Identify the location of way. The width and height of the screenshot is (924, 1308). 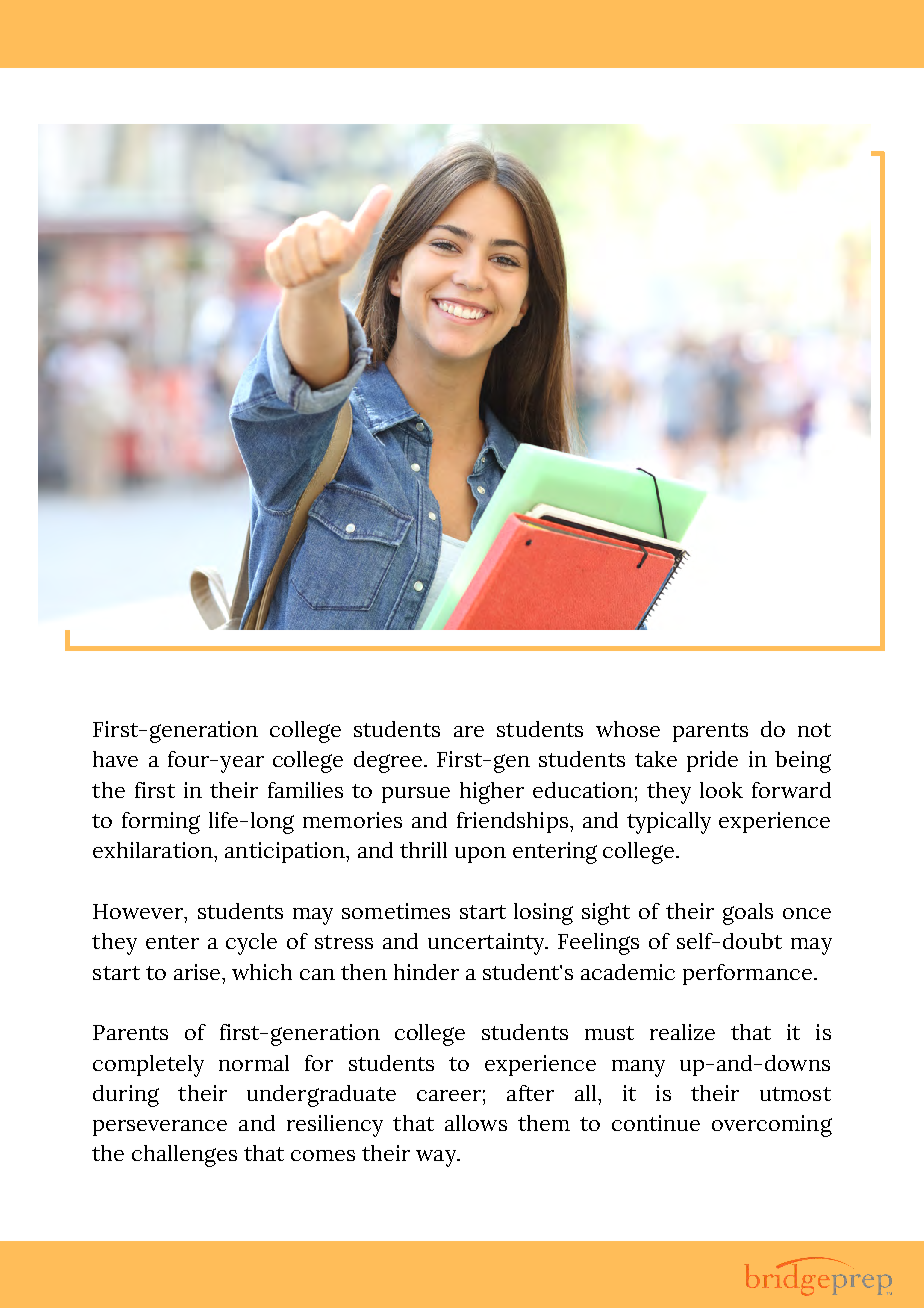
(437, 1158).
